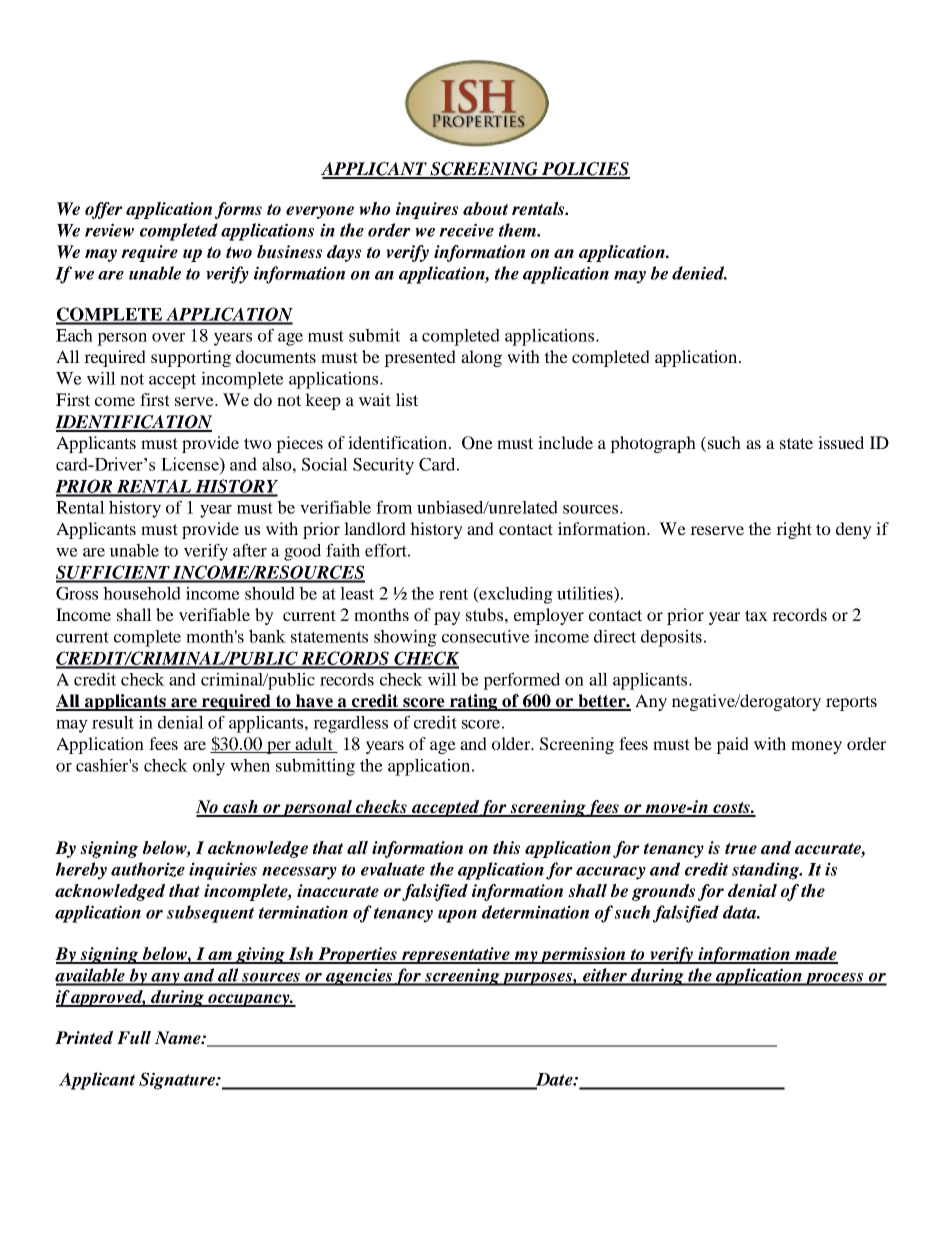  I want to click on offer, so click(104, 210).
